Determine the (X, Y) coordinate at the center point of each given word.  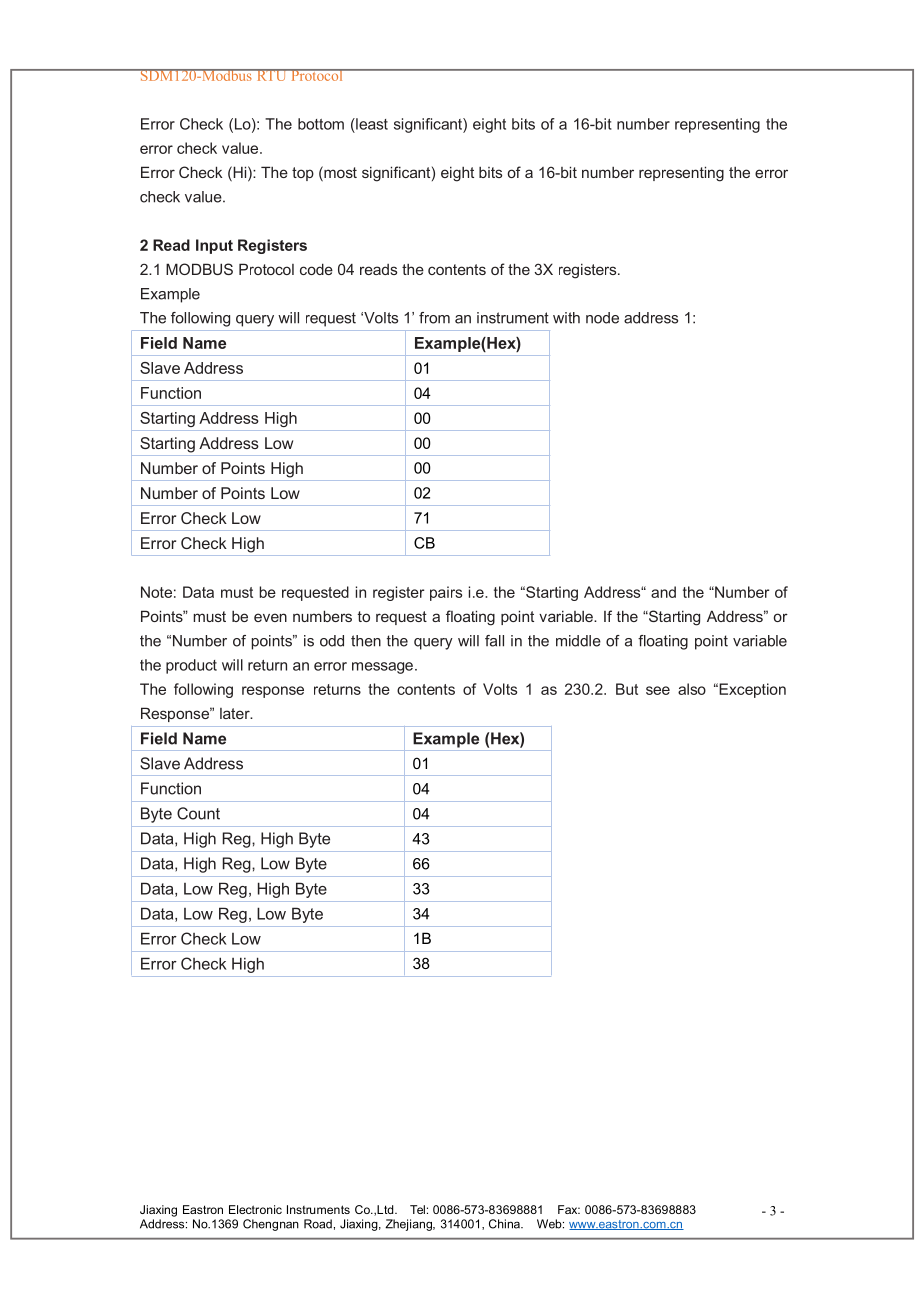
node (602, 318)
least (371, 124)
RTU (271, 75)
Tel (417, 1209)
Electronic (255, 1209)
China (505, 1224)
